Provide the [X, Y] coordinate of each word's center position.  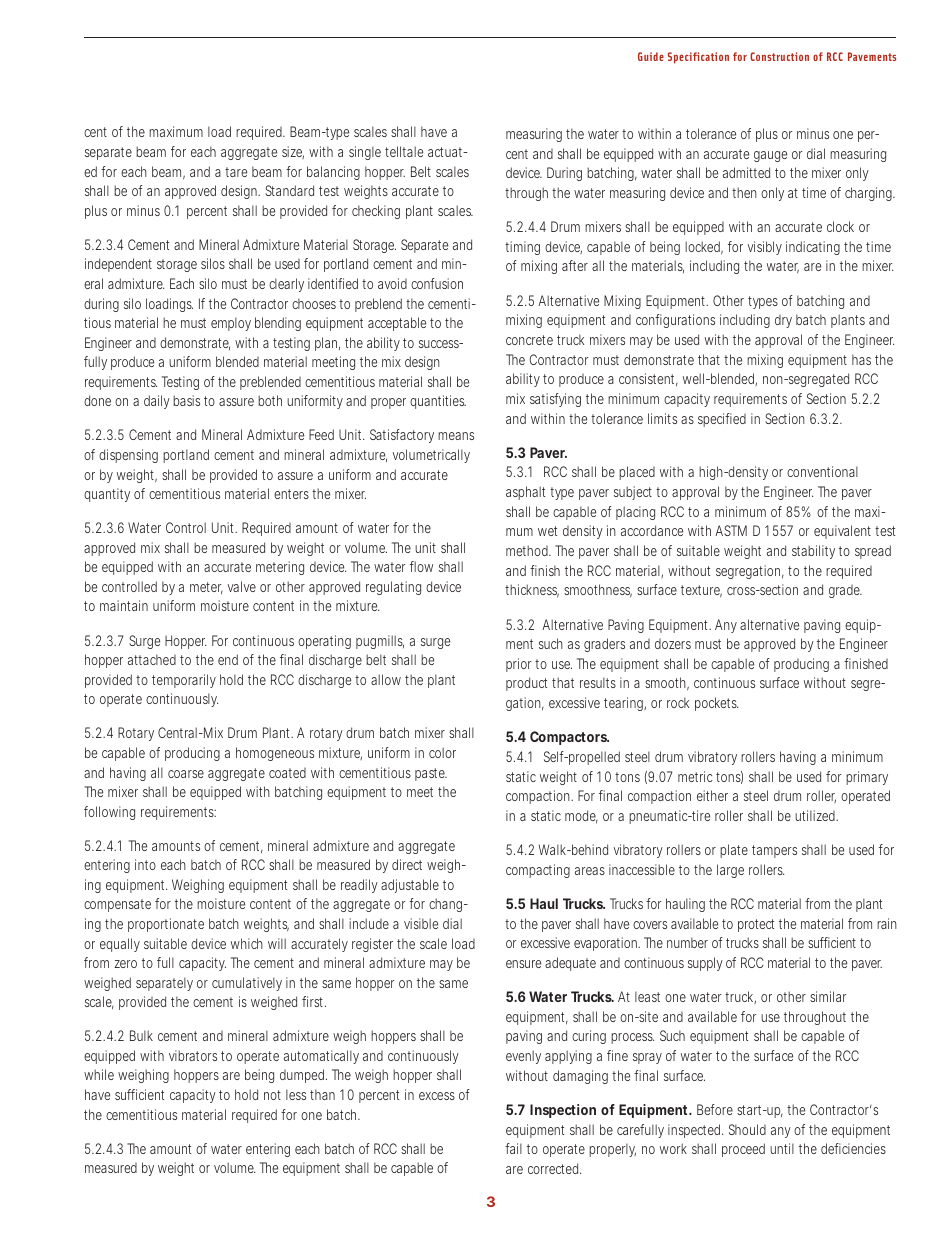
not [272, 1095]
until [782, 1148]
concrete [529, 340]
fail [513, 1148]
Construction [779, 56]
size [293, 152]
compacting [538, 871]
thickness [532, 591]
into [145, 864]
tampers [774, 851]
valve [242, 586]
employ [231, 324]
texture [701, 591]
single [365, 153]
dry [783, 321]
